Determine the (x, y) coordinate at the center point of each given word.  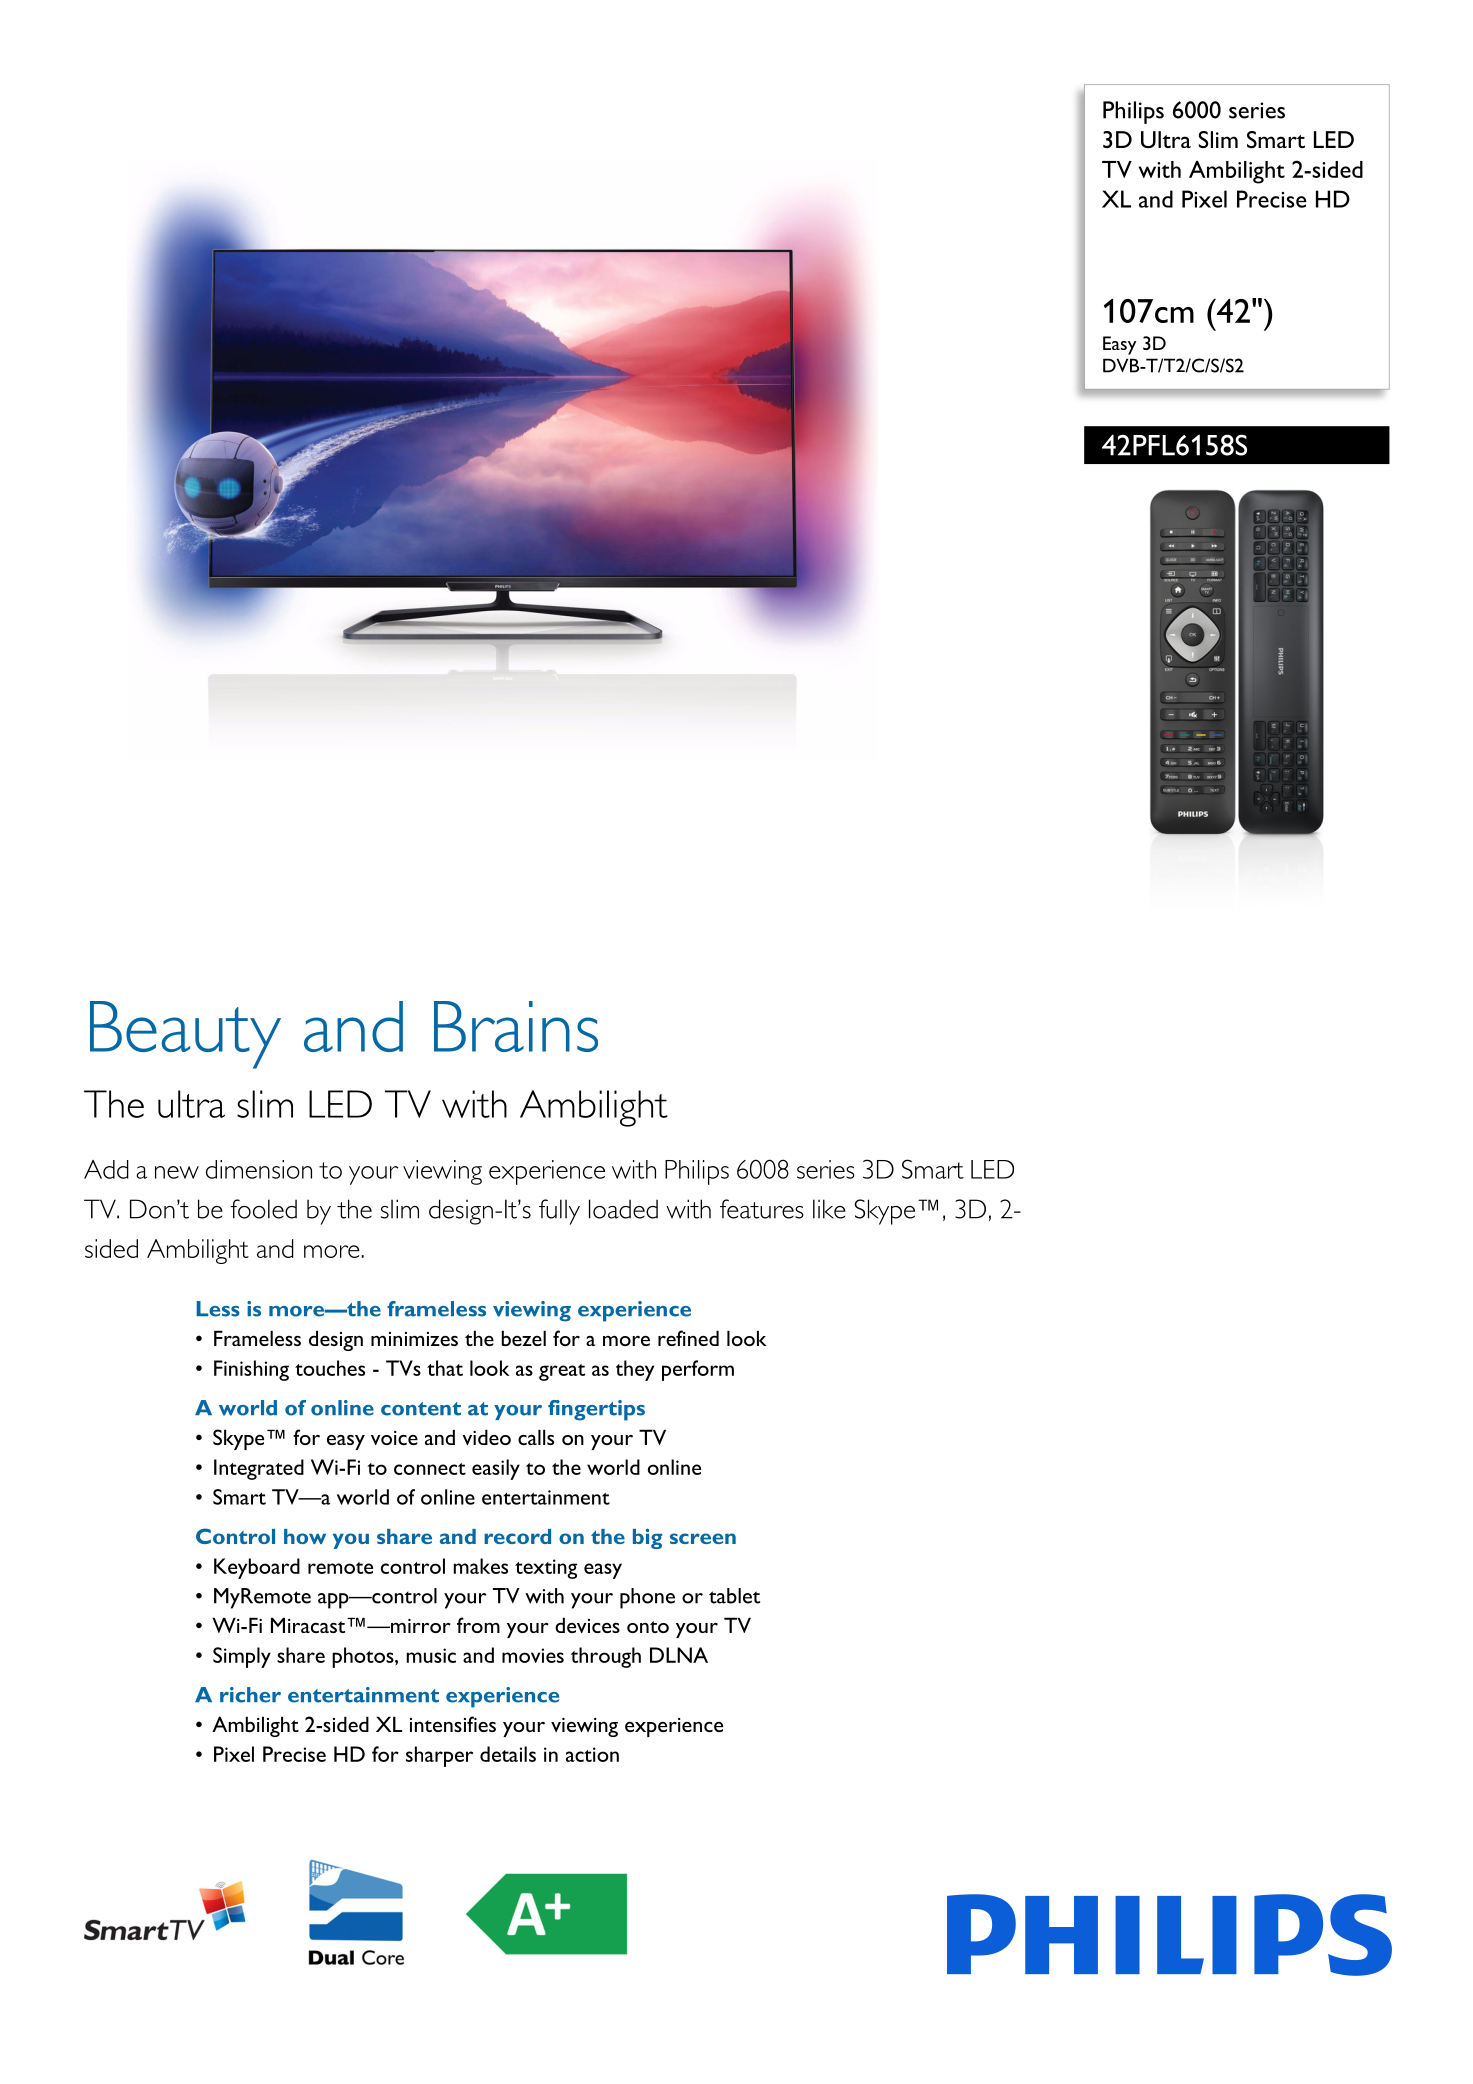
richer (250, 1695)
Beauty (185, 1035)
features (762, 1209)
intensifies (453, 1724)
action (592, 1754)
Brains (516, 1026)
